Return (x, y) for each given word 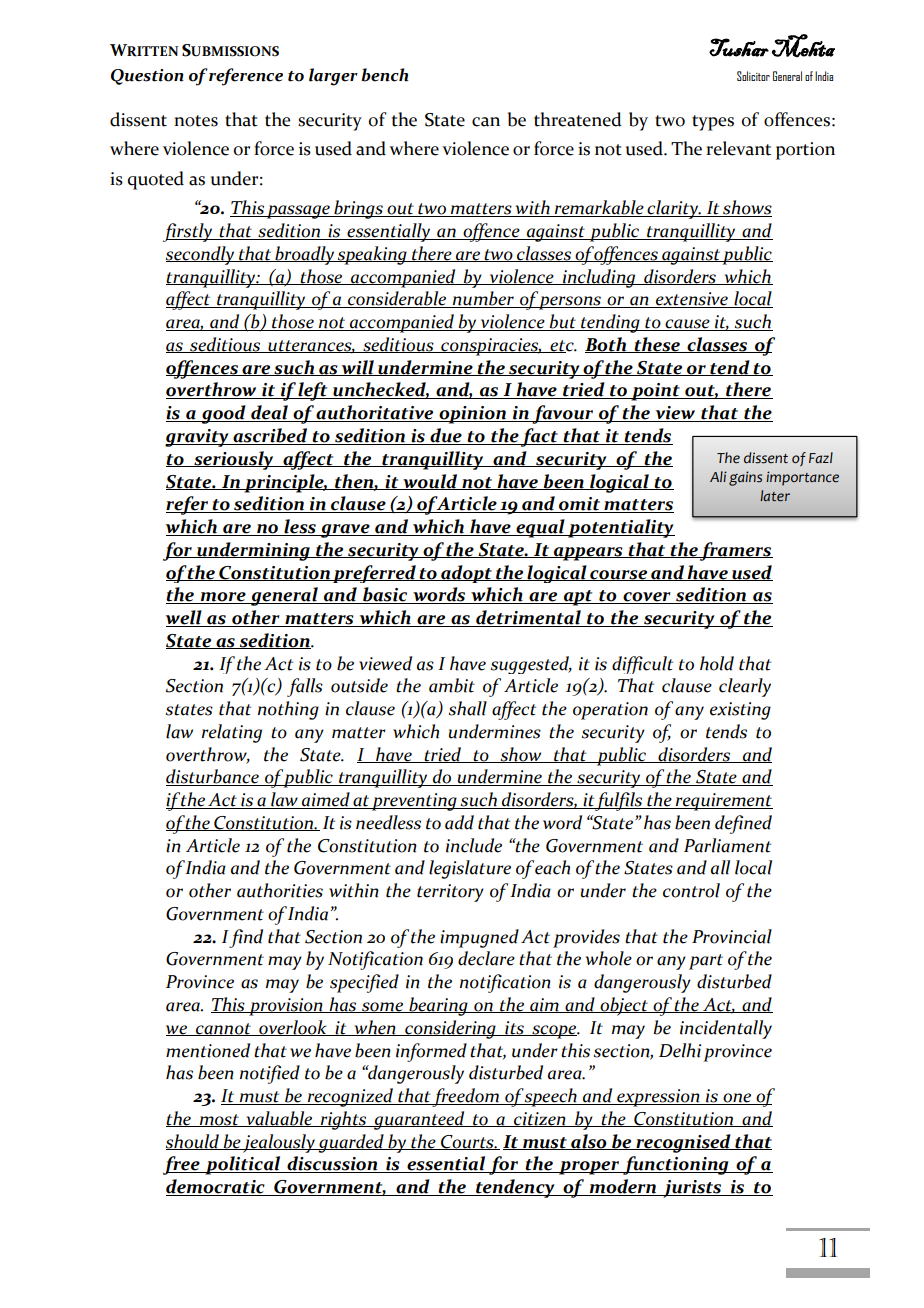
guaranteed (419, 1120)
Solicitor (753, 76)
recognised (683, 1143)
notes (196, 121)
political (243, 1165)
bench (384, 75)
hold (717, 663)
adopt (466, 574)
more (223, 598)
